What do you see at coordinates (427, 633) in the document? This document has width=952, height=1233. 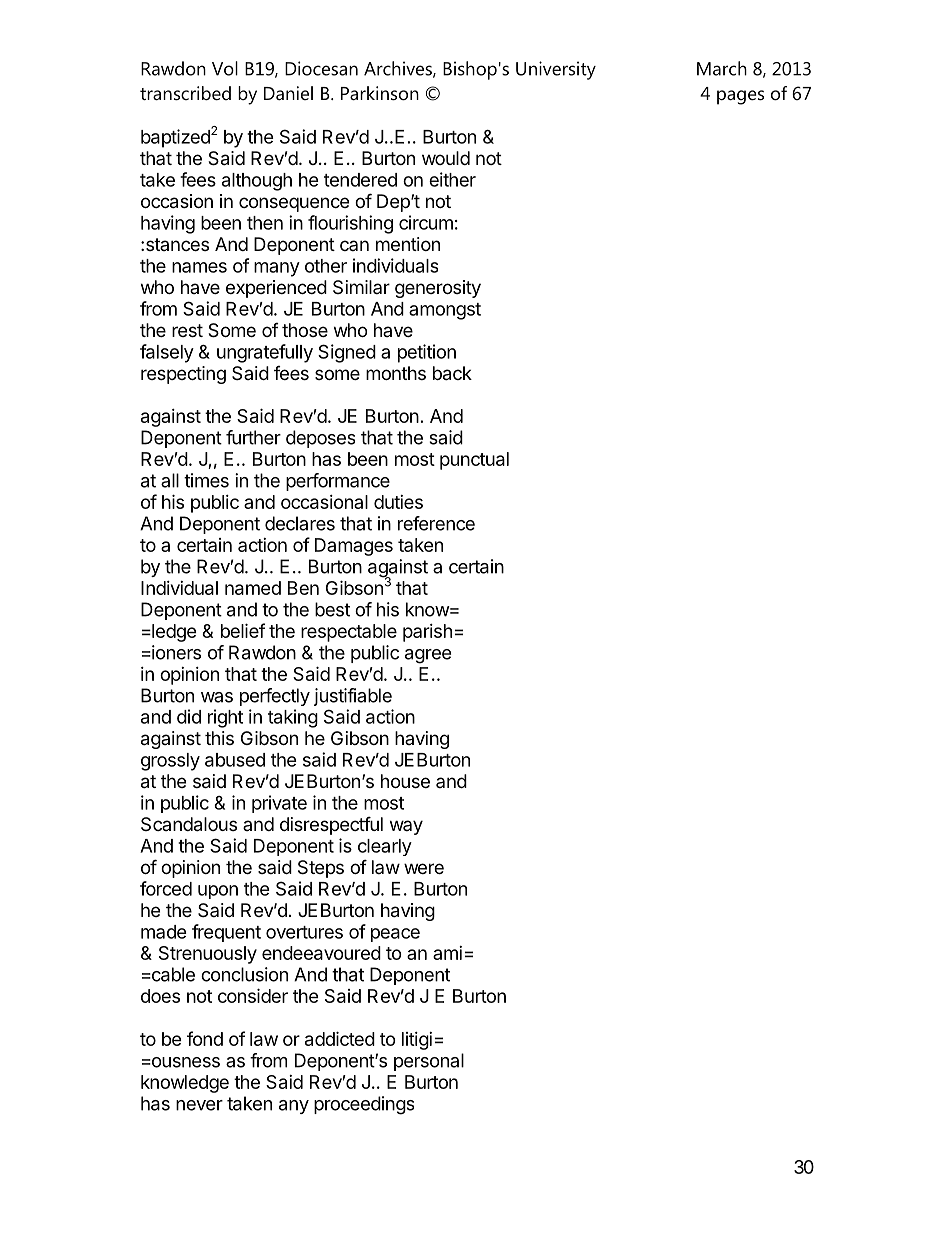 I see `parish` at bounding box center [427, 633].
